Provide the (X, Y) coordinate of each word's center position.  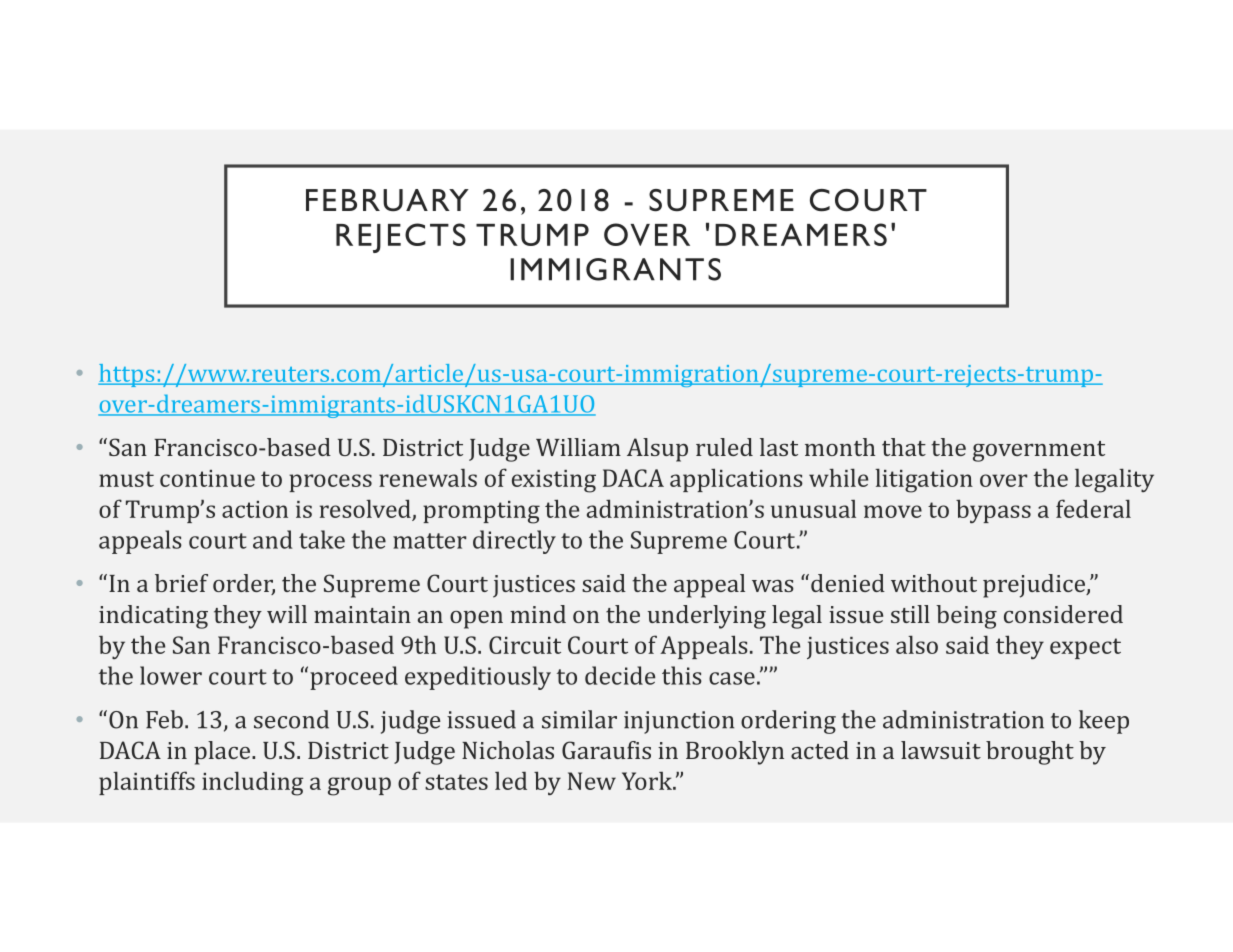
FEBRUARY (387, 200)
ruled (724, 447)
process (330, 483)
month (840, 447)
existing (554, 481)
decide (620, 675)
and (272, 539)
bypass (993, 511)
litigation (924, 480)
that (904, 447)
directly (514, 542)
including (253, 783)
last (779, 447)
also (917, 644)
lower (171, 675)
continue (207, 478)
